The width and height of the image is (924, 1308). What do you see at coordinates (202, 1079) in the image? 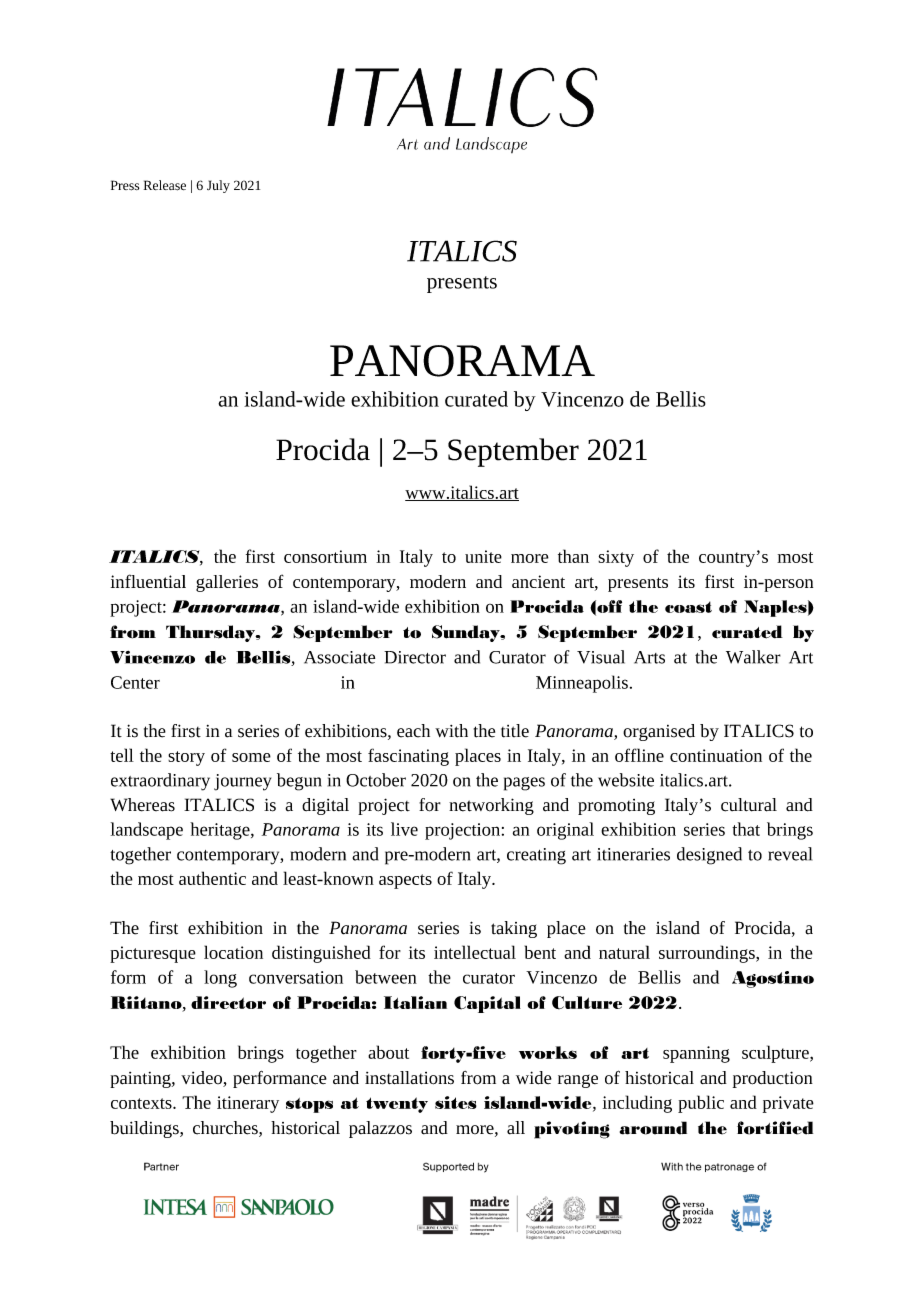
I see `video` at bounding box center [202, 1079].
